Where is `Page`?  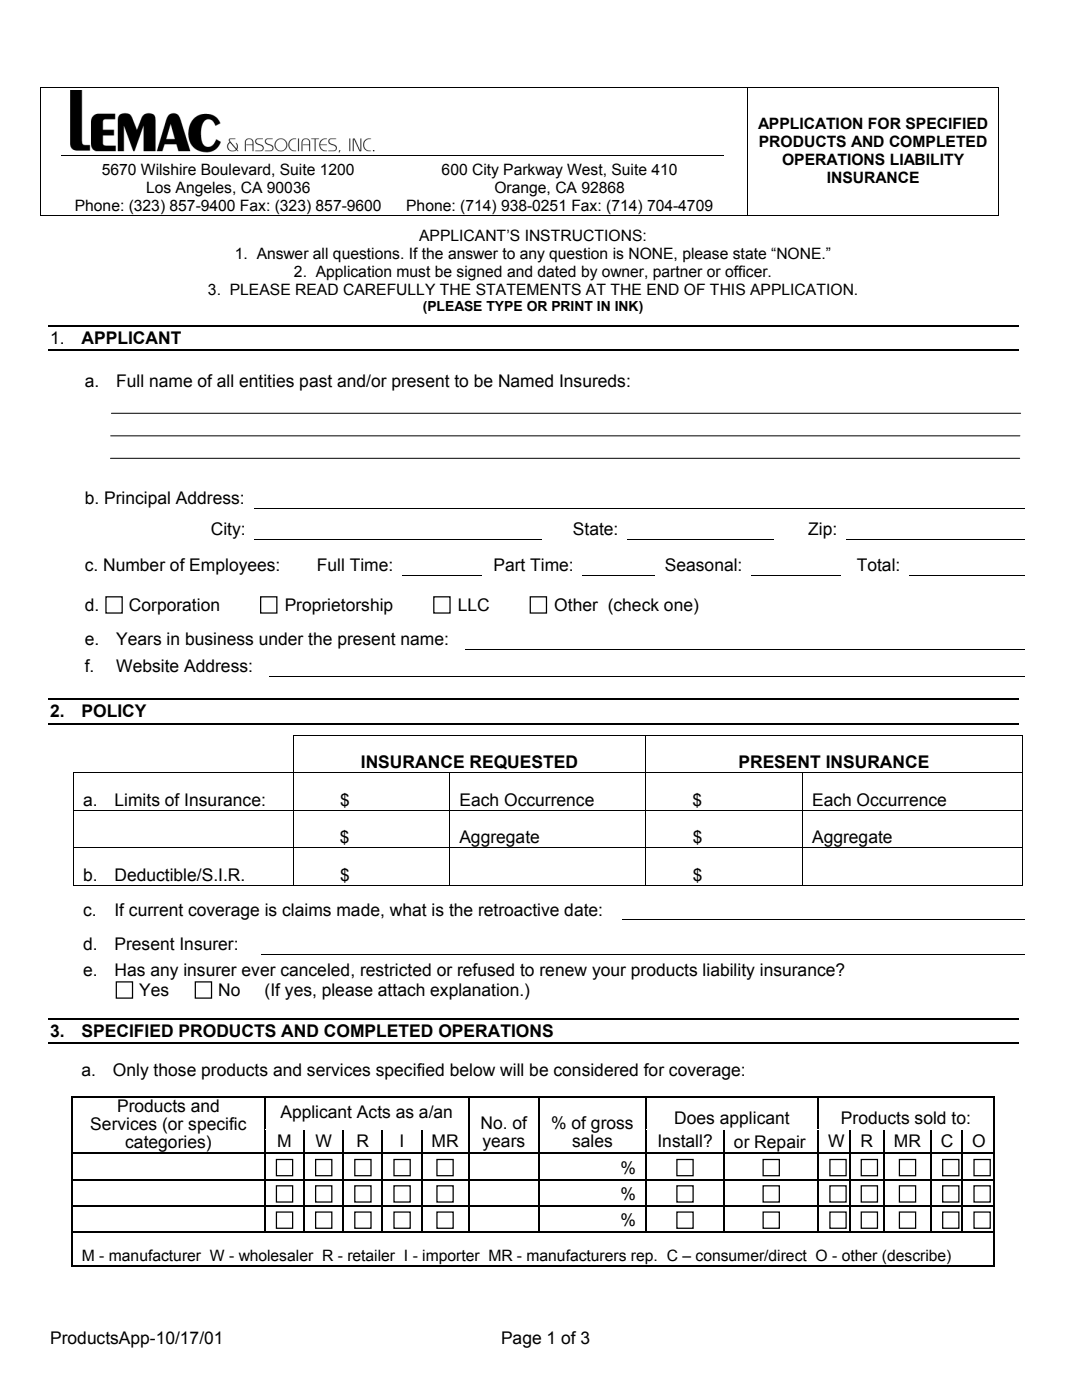 Page is located at coordinates (521, 1339).
